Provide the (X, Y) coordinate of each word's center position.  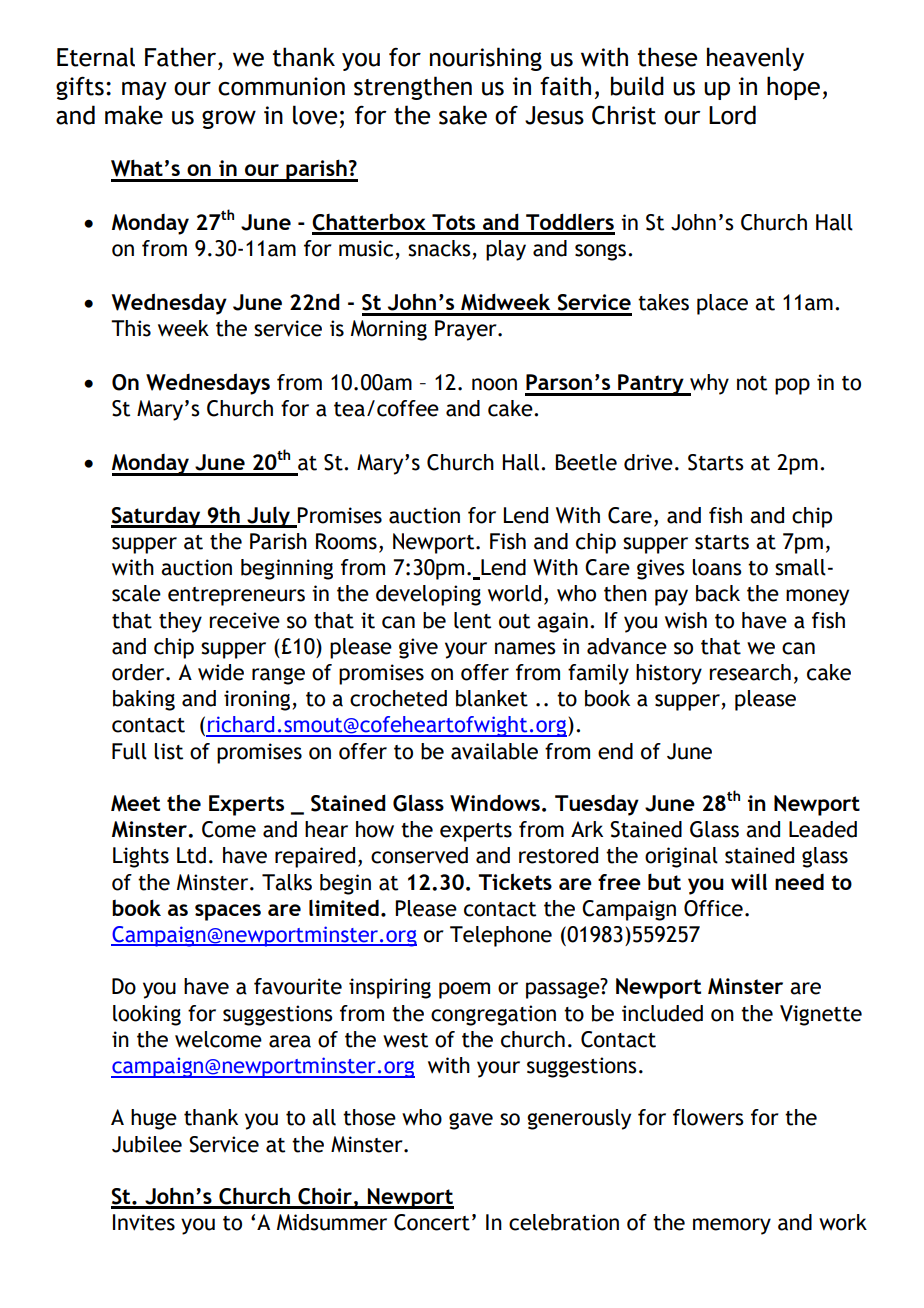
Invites (144, 1222)
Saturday (157, 517)
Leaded (823, 829)
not (752, 383)
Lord (732, 115)
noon (494, 384)
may (144, 91)
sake (463, 115)
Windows (495, 803)
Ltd (191, 855)
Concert (432, 1222)
